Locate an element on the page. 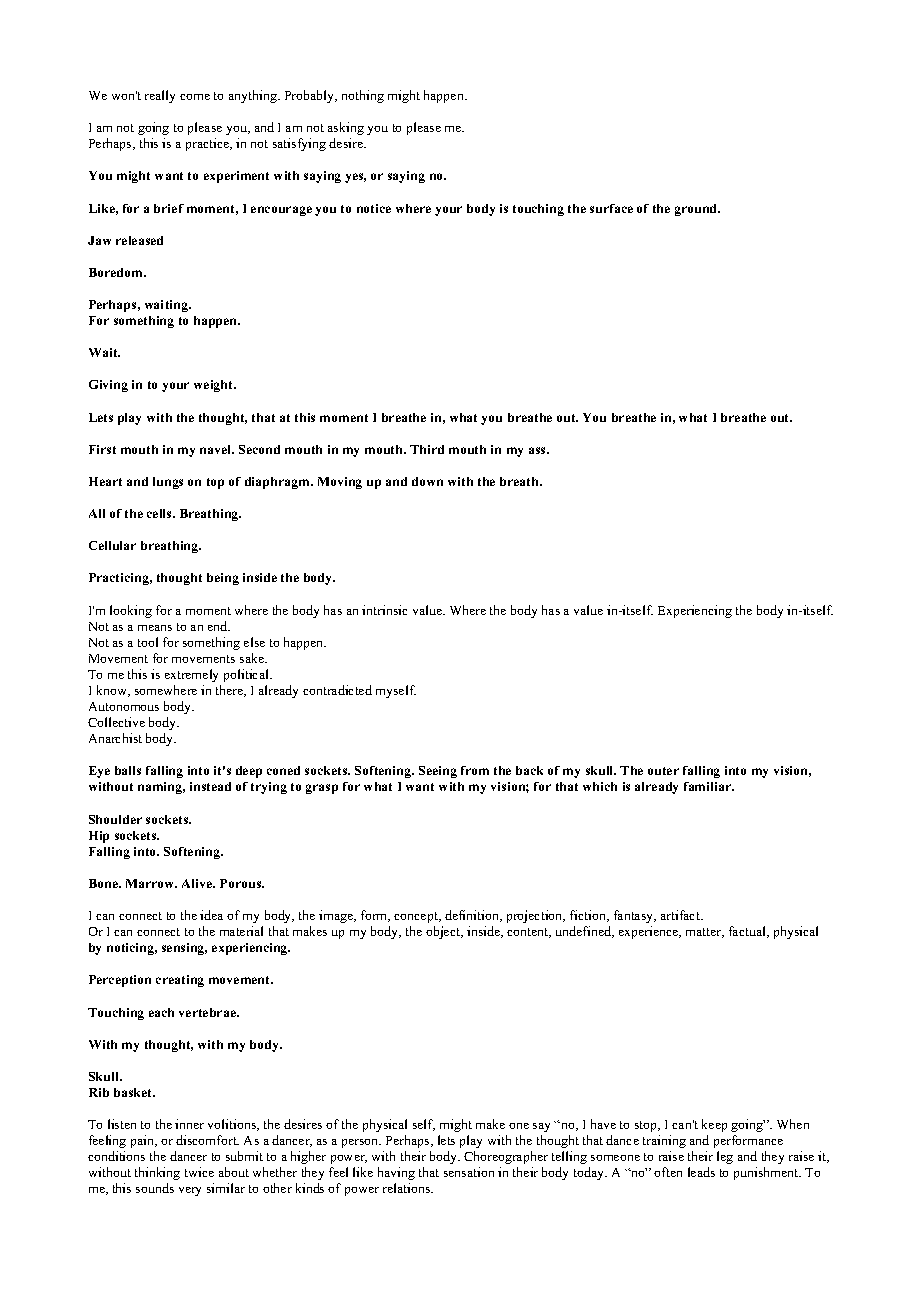  intrinsic is located at coordinates (384, 610).
